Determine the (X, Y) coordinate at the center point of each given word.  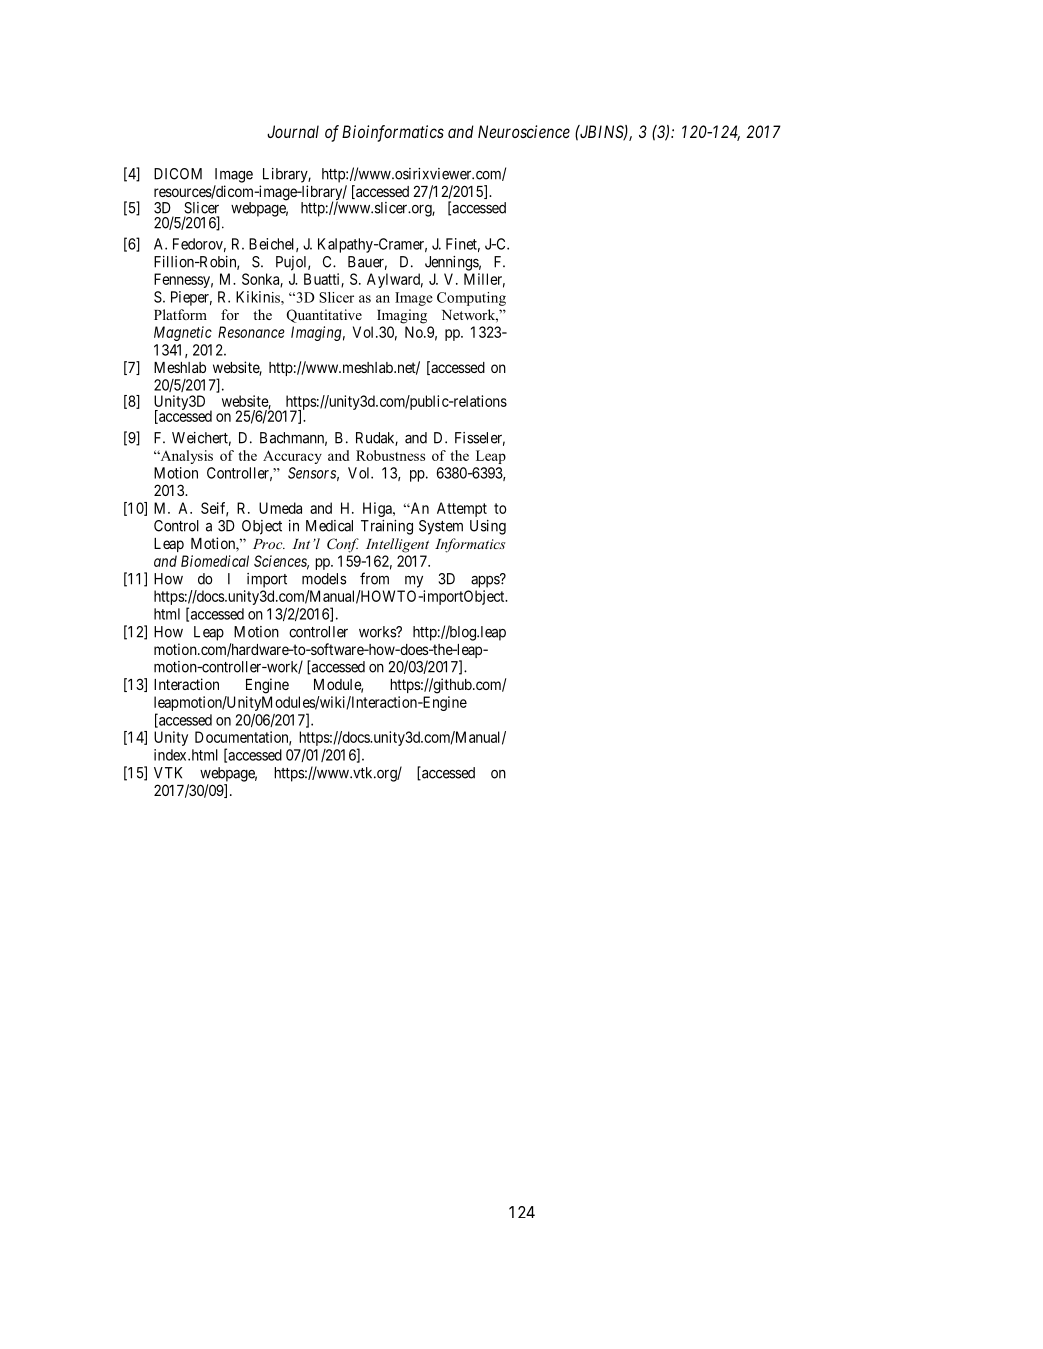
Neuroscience (524, 131)
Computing (471, 299)
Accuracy (292, 457)
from (374, 578)
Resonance (251, 332)
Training (387, 527)
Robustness (390, 455)
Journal (293, 131)
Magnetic (183, 333)
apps (486, 581)
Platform (180, 314)
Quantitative (324, 316)
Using (488, 527)
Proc (269, 544)
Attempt (462, 509)
